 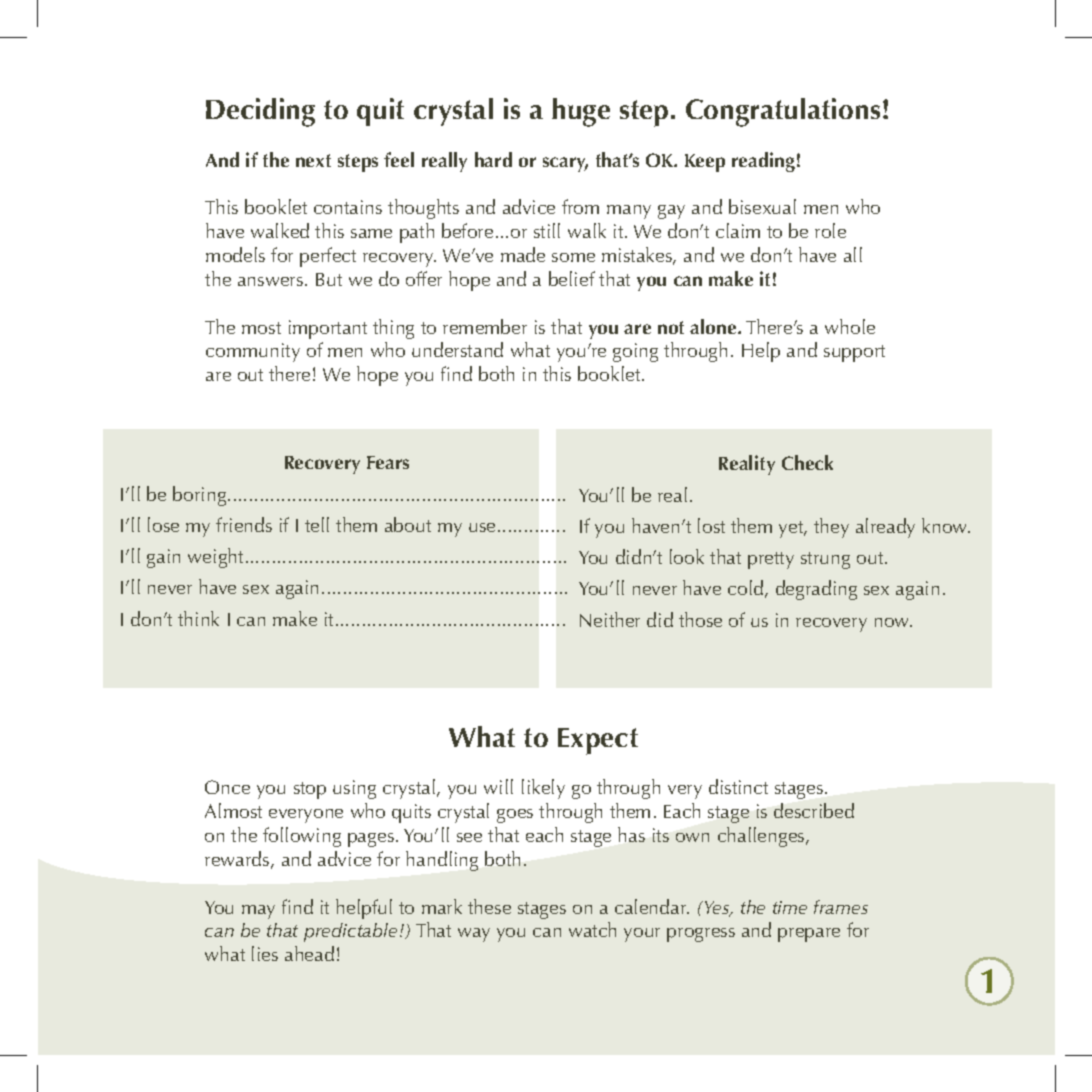 What do you see at coordinates (260, 112) in the document?
I see `Deciding` at bounding box center [260, 112].
